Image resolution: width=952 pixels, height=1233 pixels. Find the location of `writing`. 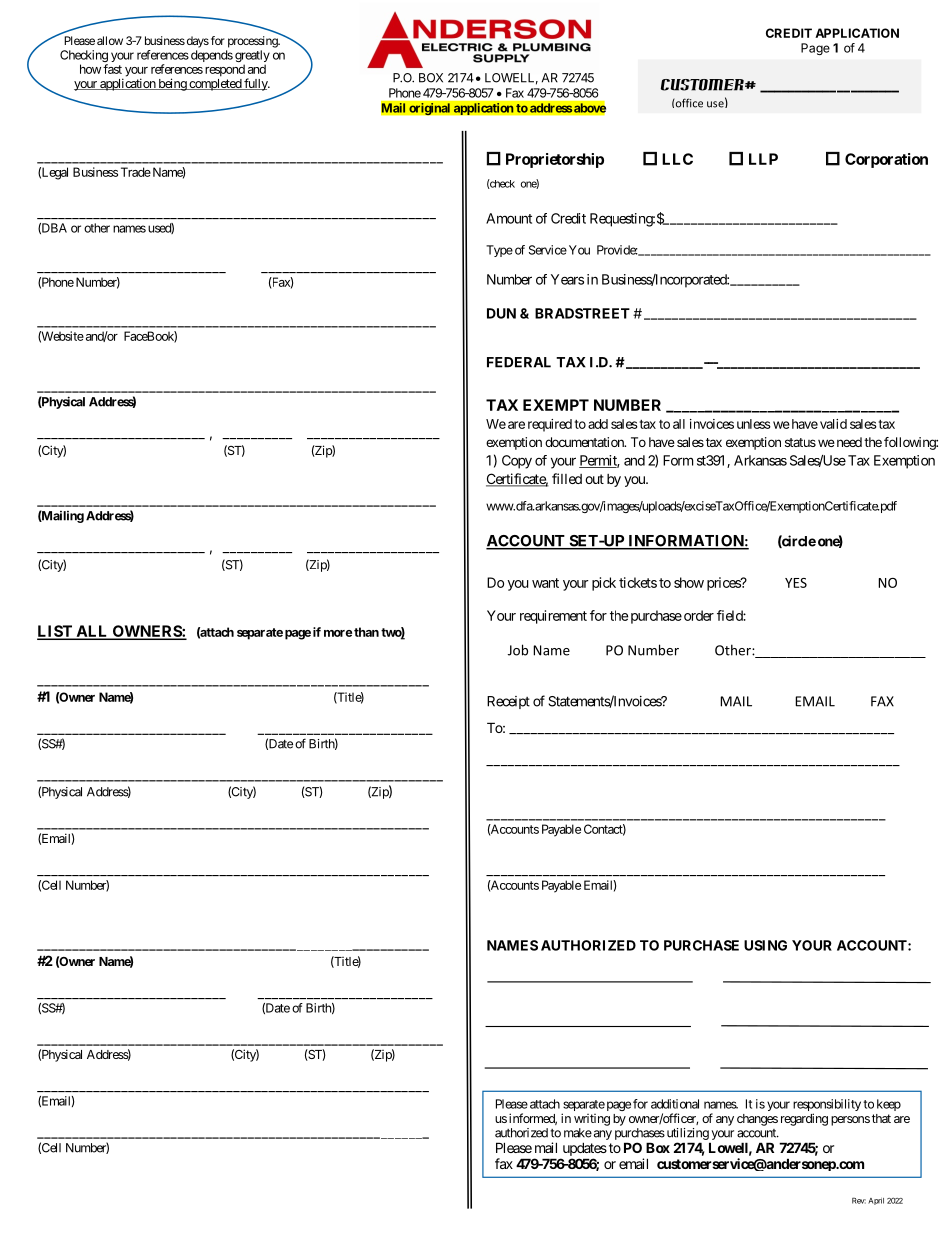

writing is located at coordinates (592, 1120).
